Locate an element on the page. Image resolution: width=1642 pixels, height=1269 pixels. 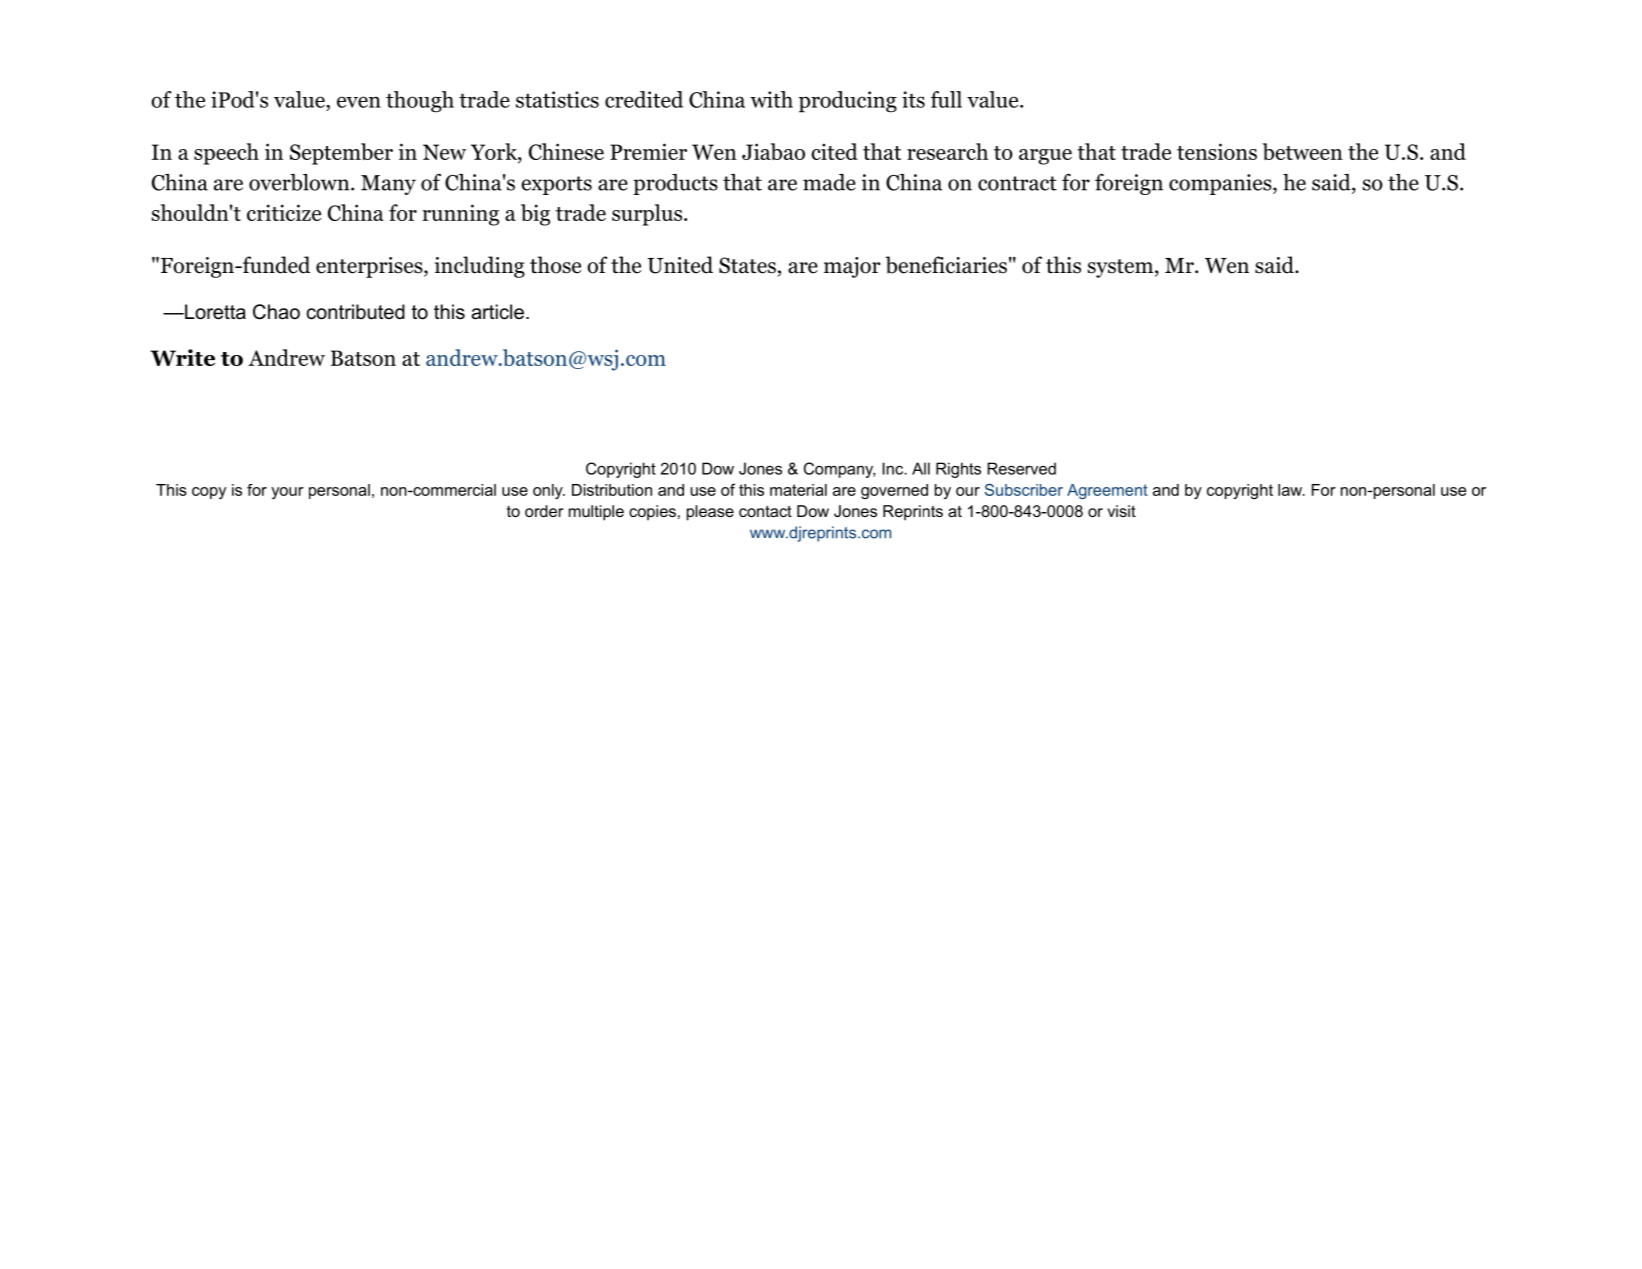
companies is located at coordinates (1221, 184).
